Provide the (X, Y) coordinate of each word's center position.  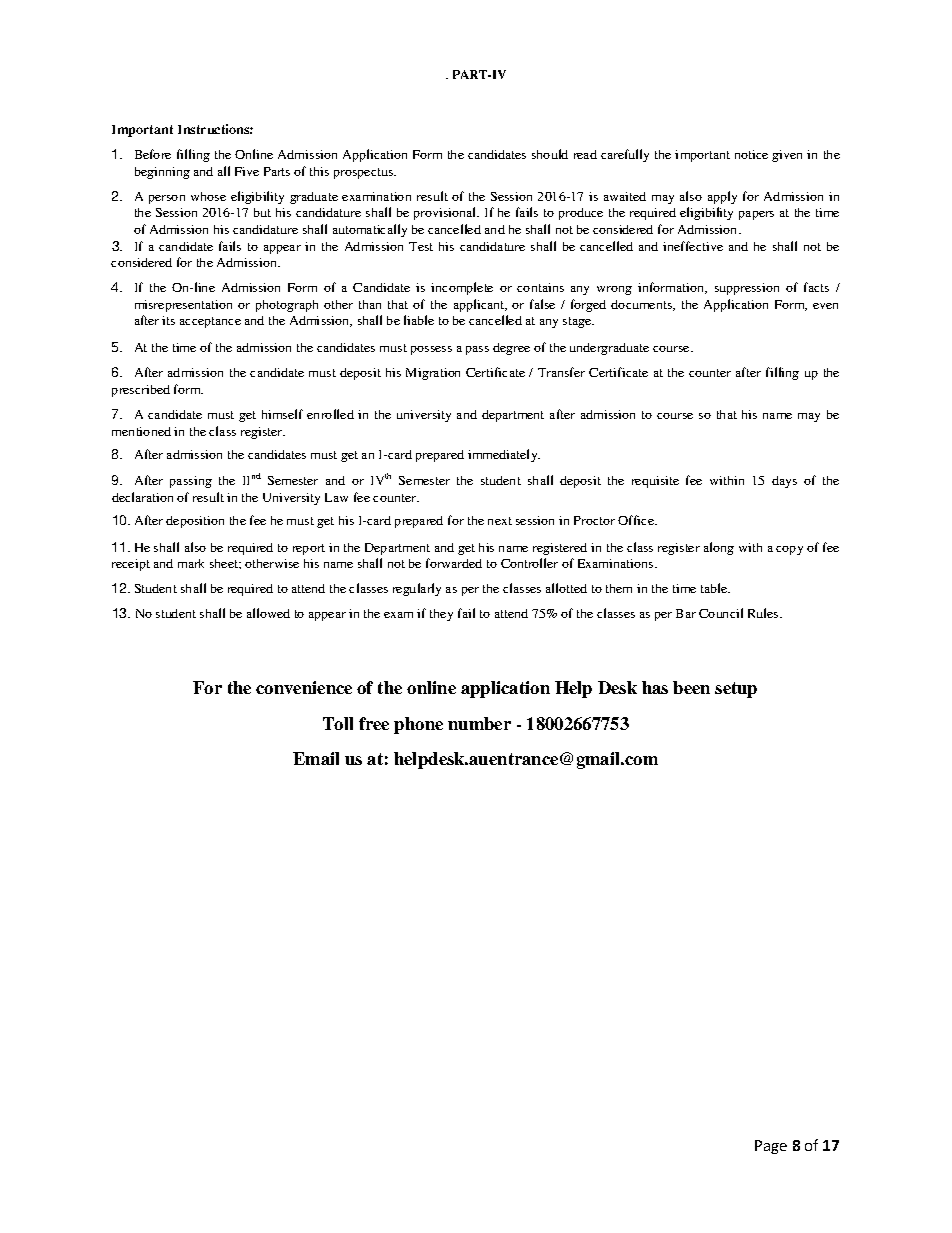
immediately (504, 455)
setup (736, 690)
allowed (268, 613)
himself (282, 414)
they (441, 615)
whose (208, 196)
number (479, 723)
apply (722, 197)
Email (316, 758)
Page (771, 1147)
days (784, 482)
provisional (446, 213)
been (691, 687)
